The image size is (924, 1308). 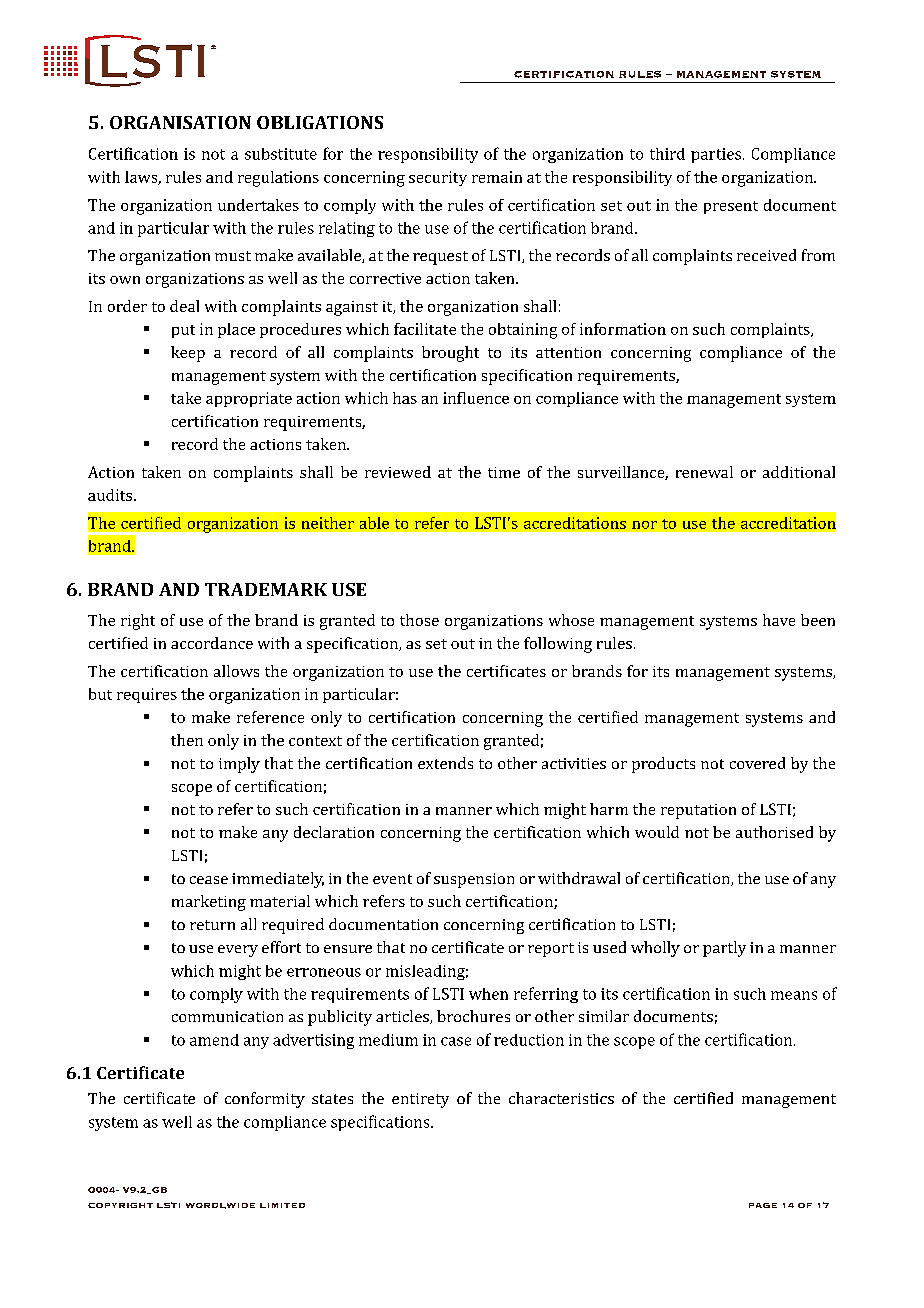 I want to click on renewal, so click(x=704, y=472).
